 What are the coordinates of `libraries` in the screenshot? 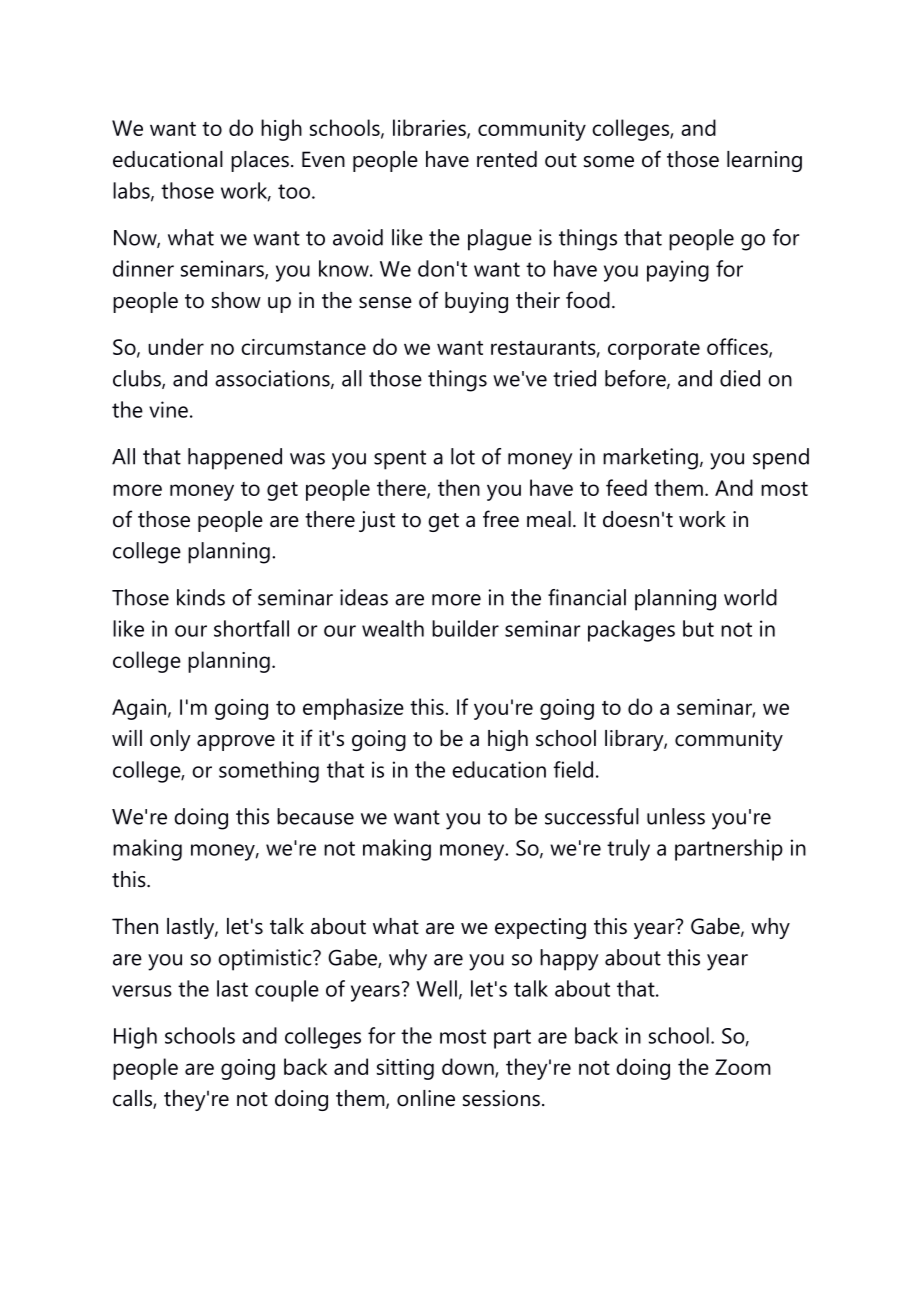 It's located at (430, 128).
